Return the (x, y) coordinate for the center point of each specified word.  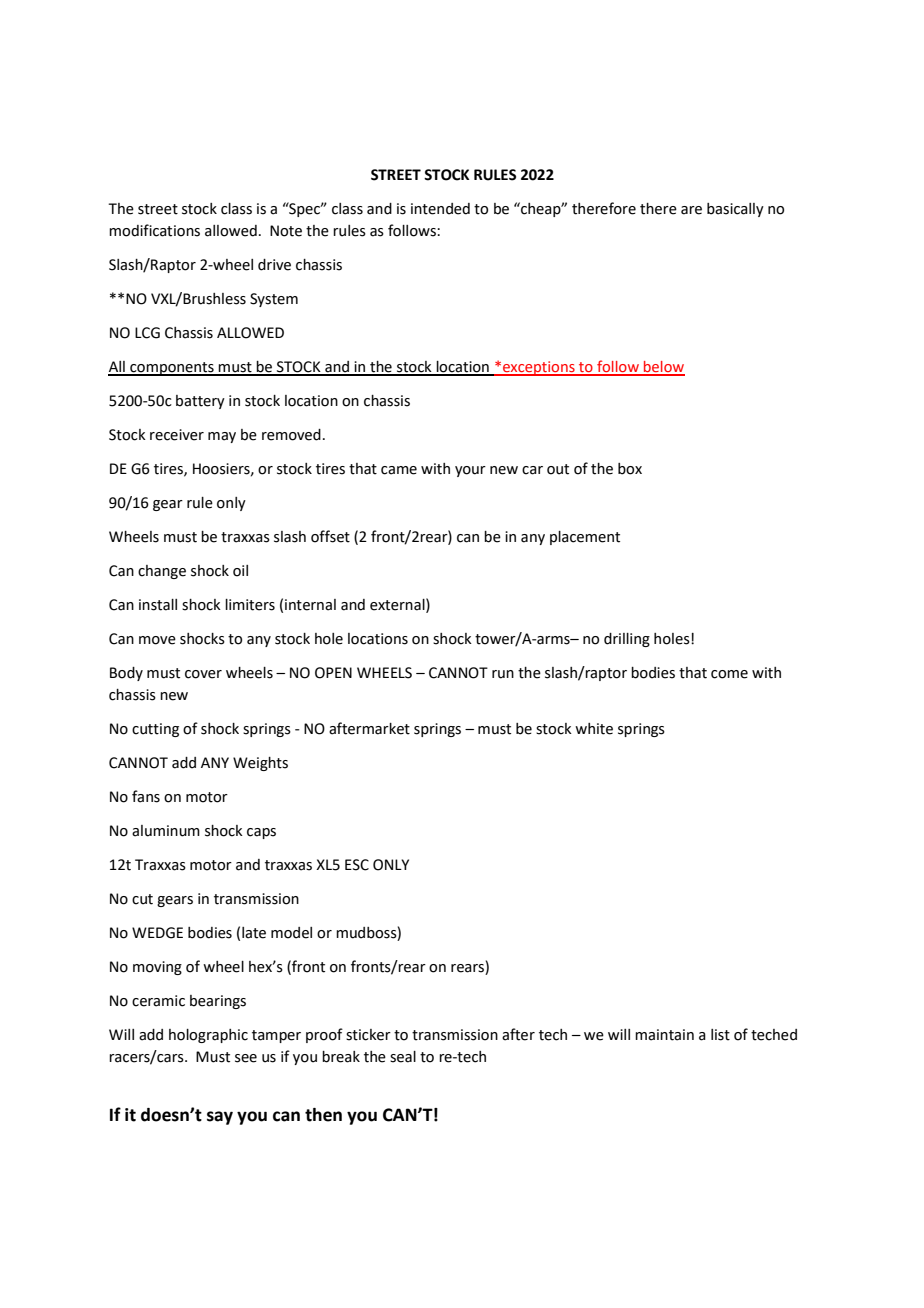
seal (403, 1057)
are (691, 210)
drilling (627, 640)
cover (203, 674)
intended (440, 209)
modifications (154, 230)
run (503, 674)
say (220, 1118)
